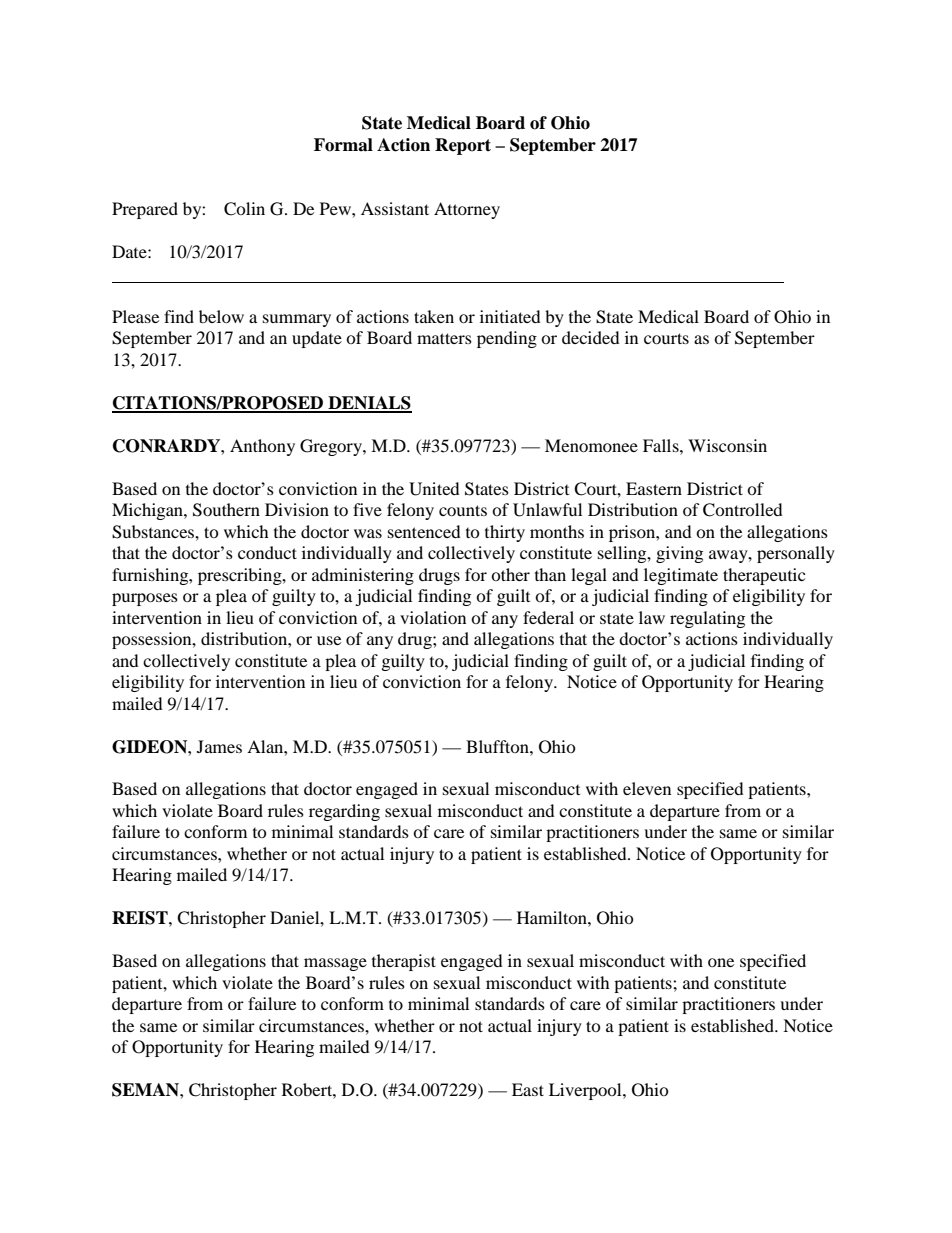 This document has width=952, height=1233. I want to click on Liverpool, so click(586, 1091).
